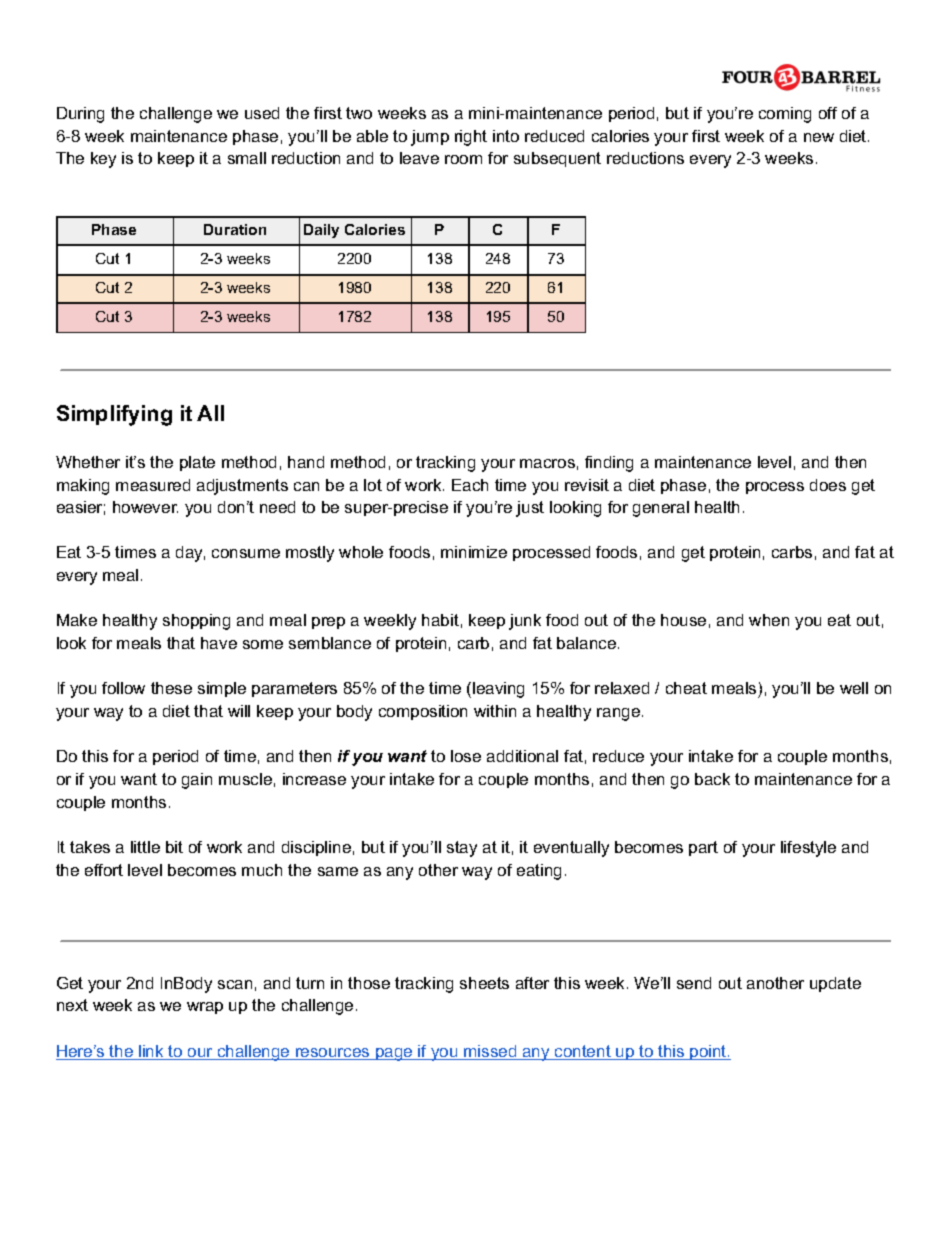  What do you see at coordinates (471, 138) in the screenshot?
I see `right` at bounding box center [471, 138].
